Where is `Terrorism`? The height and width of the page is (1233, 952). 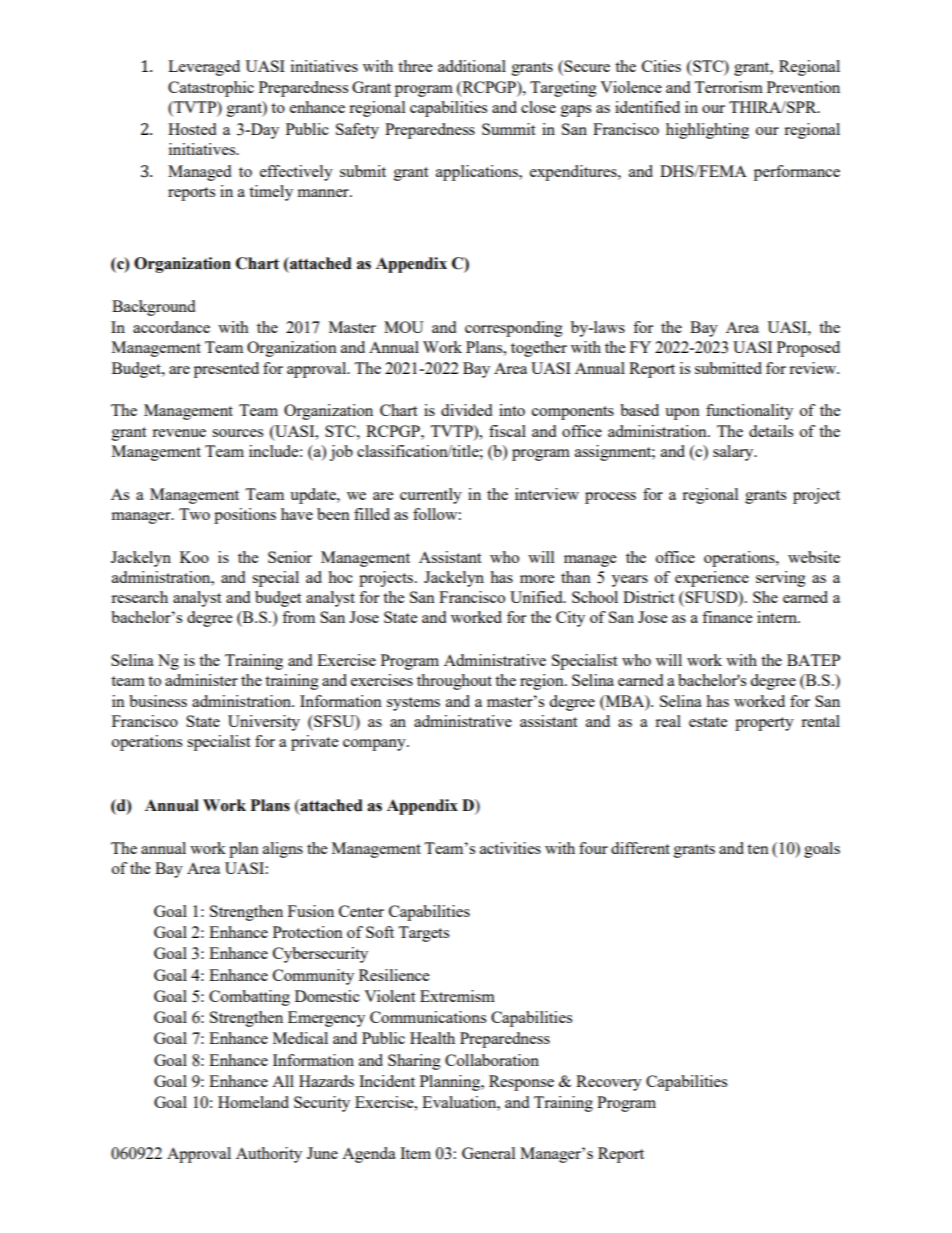
Terrorism is located at coordinates (728, 87).
